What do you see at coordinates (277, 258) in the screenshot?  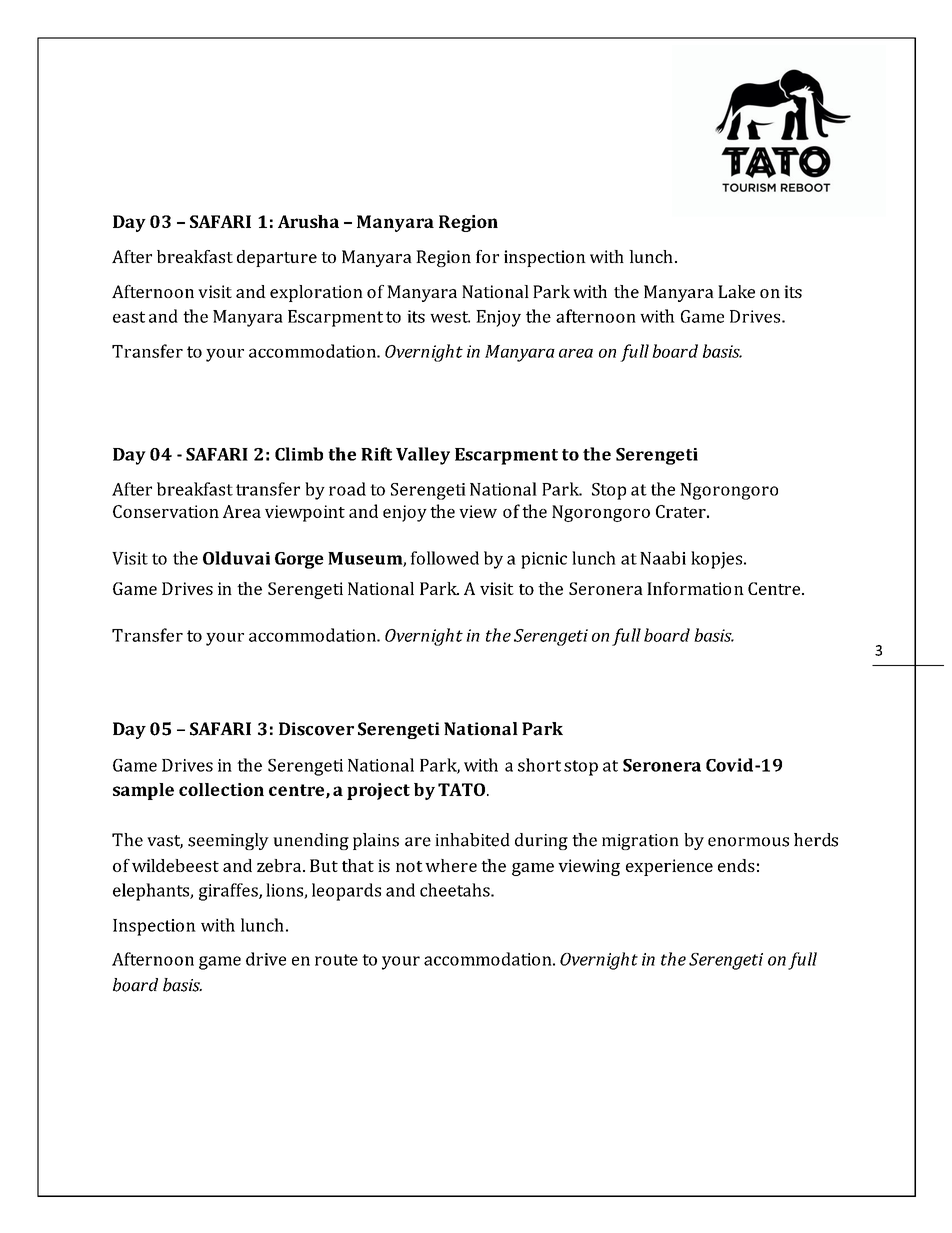 I see `departure` at bounding box center [277, 258].
